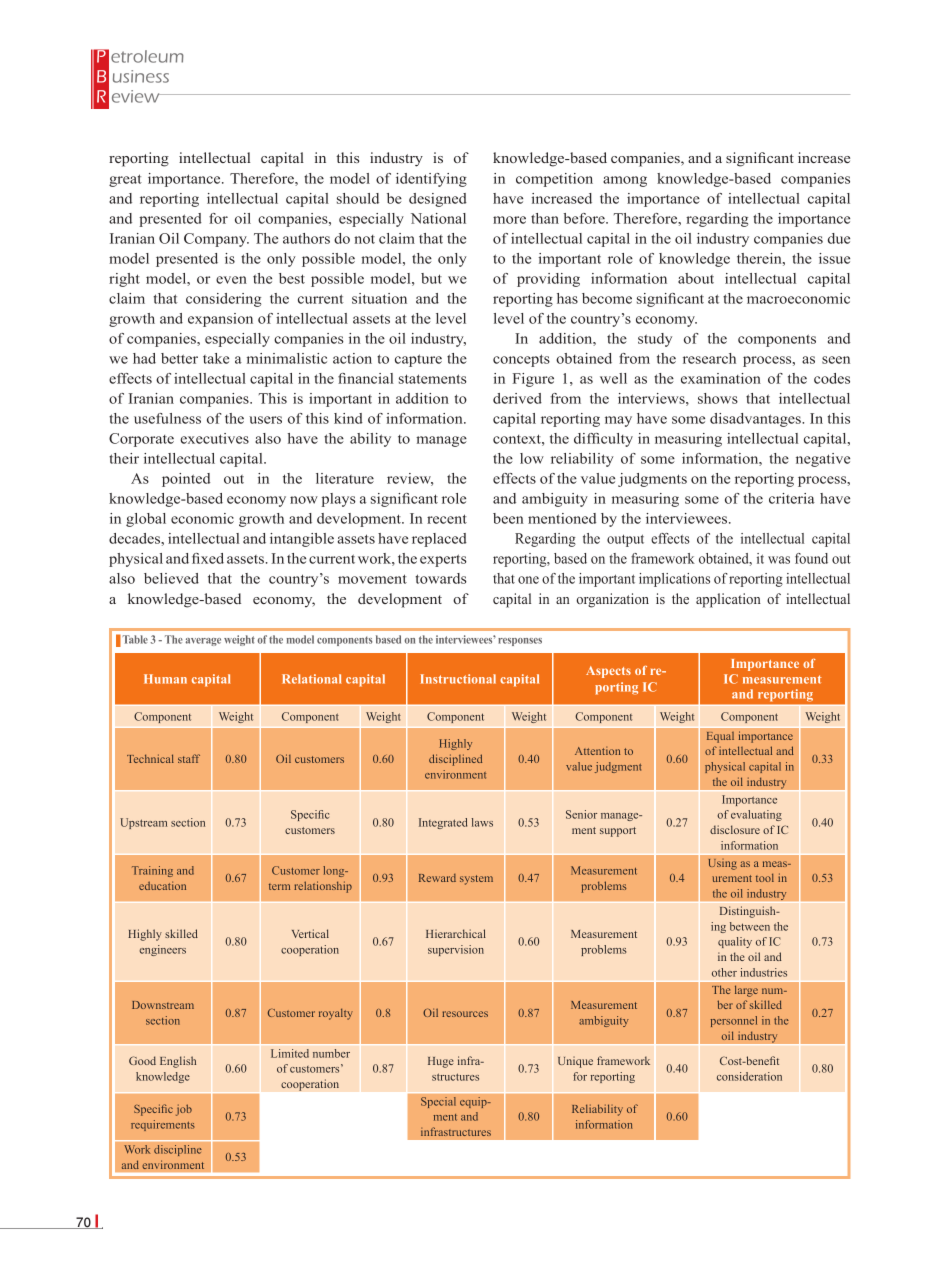  Describe the element at coordinates (728, 600) in the page. I see `application` at that location.
